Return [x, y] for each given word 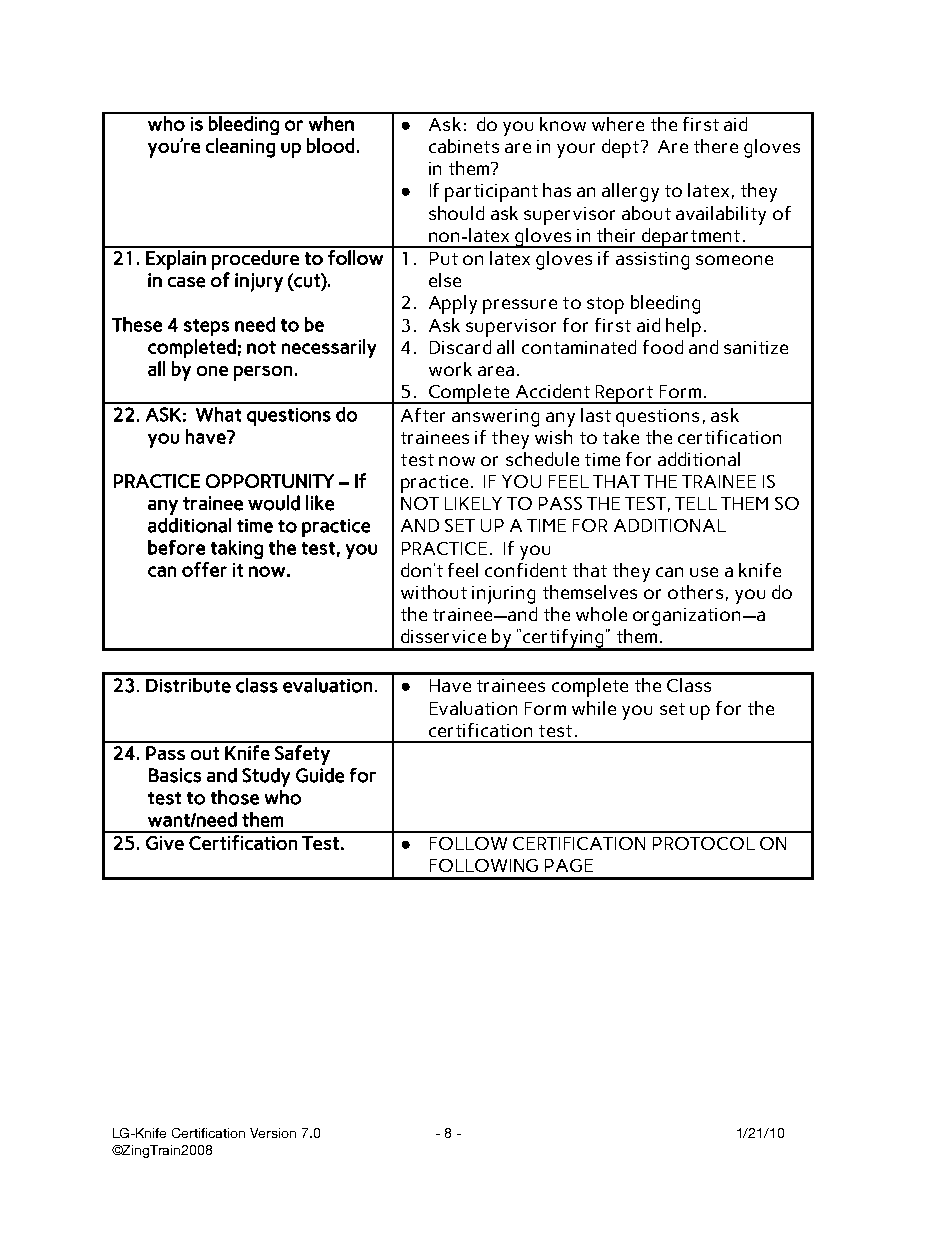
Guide [320, 775]
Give [165, 843]
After [423, 415]
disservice [443, 636]
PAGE [569, 865]
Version [273, 1133]
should [456, 213]
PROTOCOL [704, 843]
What [218, 414]
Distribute [188, 685]
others [695, 592]
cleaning [240, 148]
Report [624, 394]
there [716, 146]
